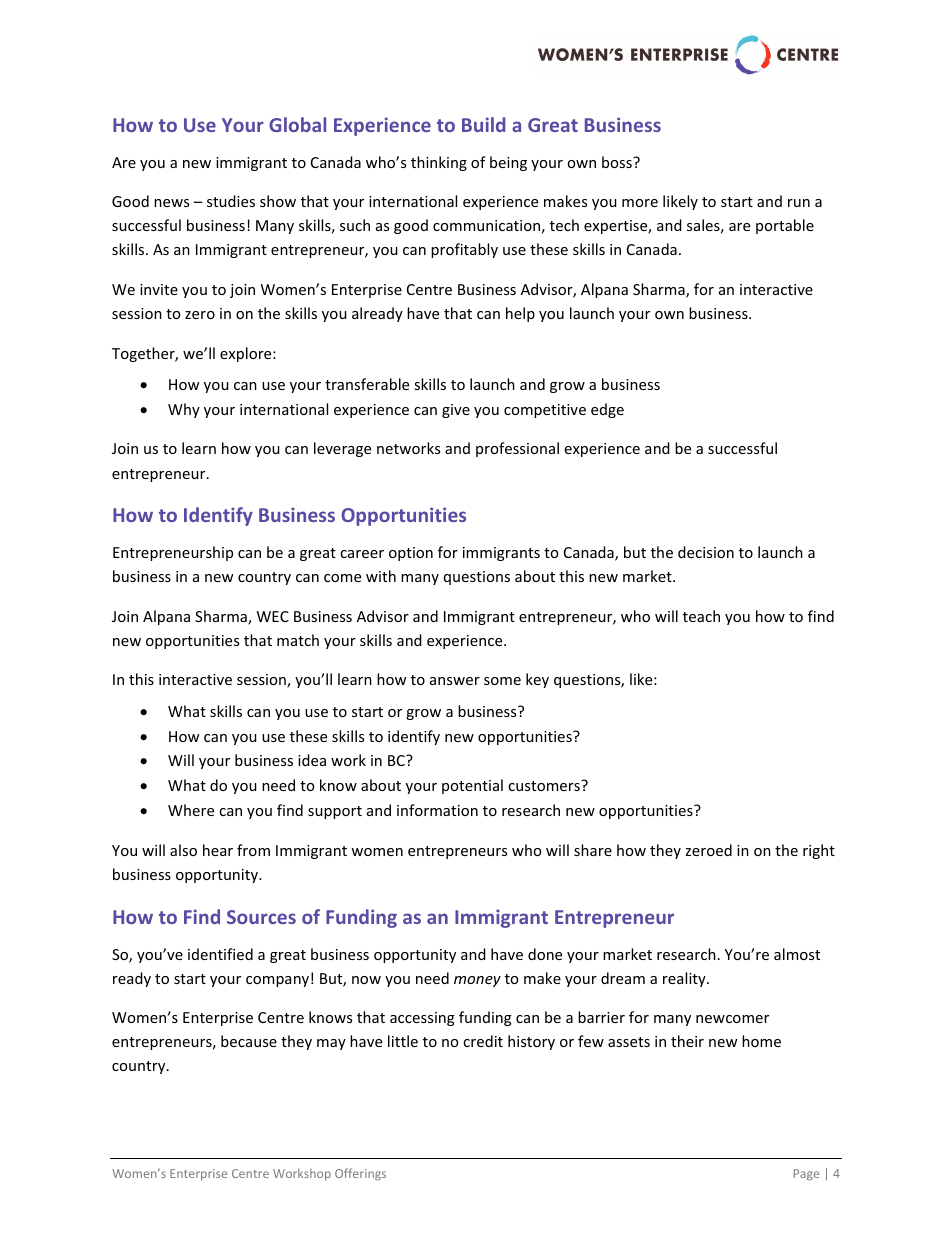 This document has width=952, height=1233. I want to click on edge, so click(607, 410).
